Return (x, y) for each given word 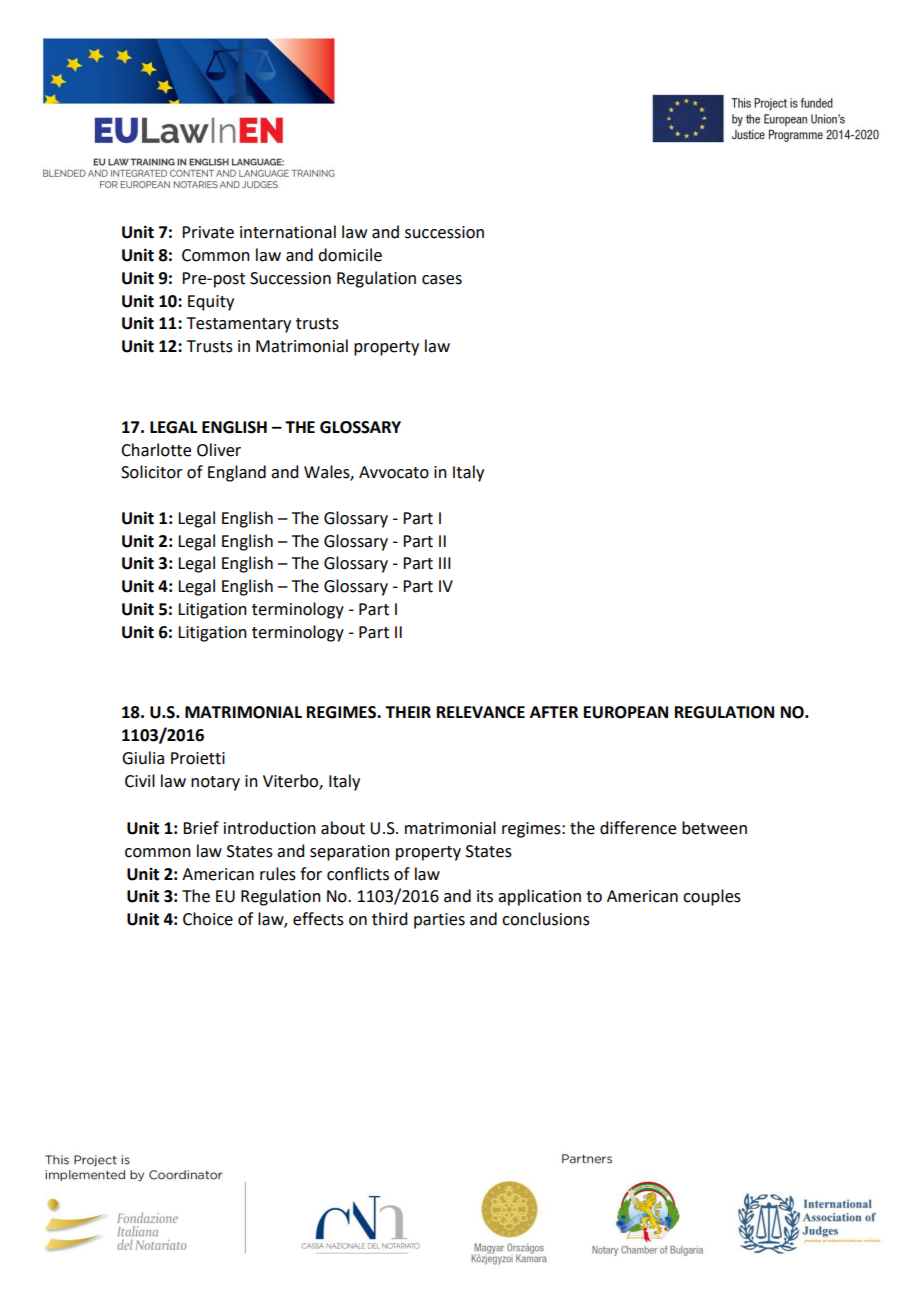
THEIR (408, 712)
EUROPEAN (626, 712)
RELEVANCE (481, 712)
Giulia (143, 758)
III (445, 563)
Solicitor (152, 472)
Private (208, 232)
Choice (208, 919)
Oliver (219, 450)
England (237, 473)
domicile (350, 255)
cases (442, 280)
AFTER (554, 712)
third (389, 919)
